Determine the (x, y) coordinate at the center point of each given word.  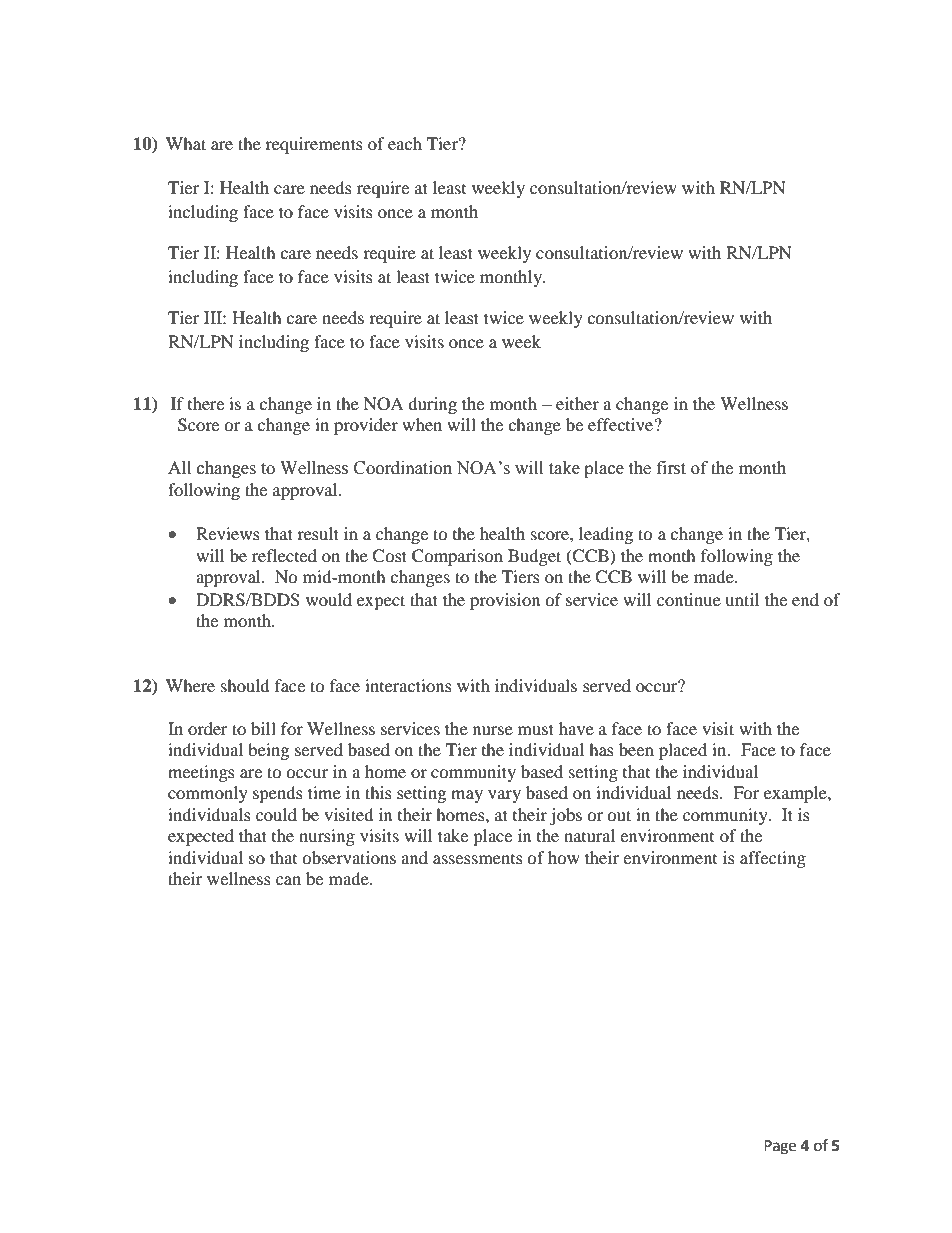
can (288, 880)
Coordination (403, 468)
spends (278, 794)
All (179, 467)
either (577, 403)
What (186, 143)
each (405, 143)
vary (504, 796)
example (796, 794)
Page (780, 1147)
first (671, 468)
